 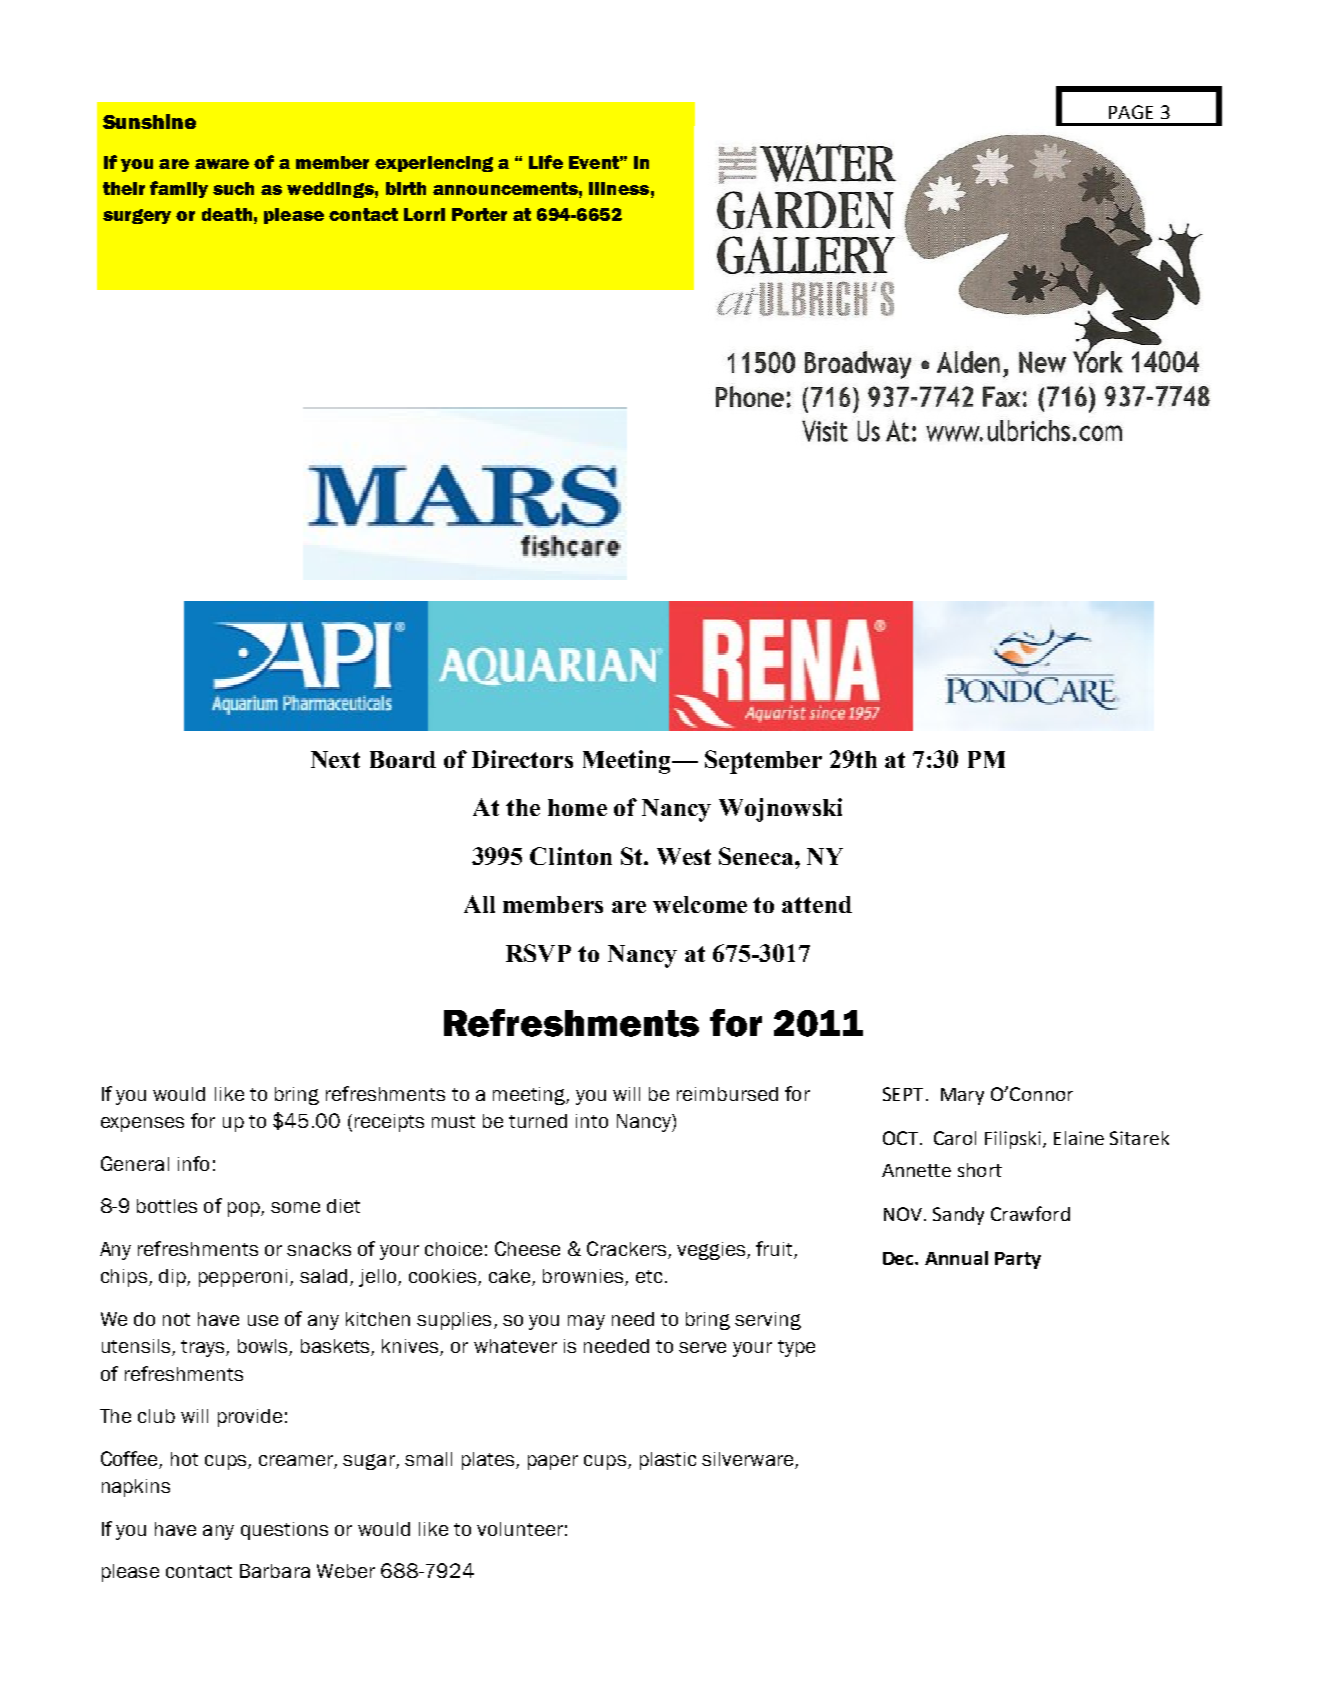 What do you see at coordinates (1131, 112) in the image?
I see `PAGE` at bounding box center [1131, 112].
